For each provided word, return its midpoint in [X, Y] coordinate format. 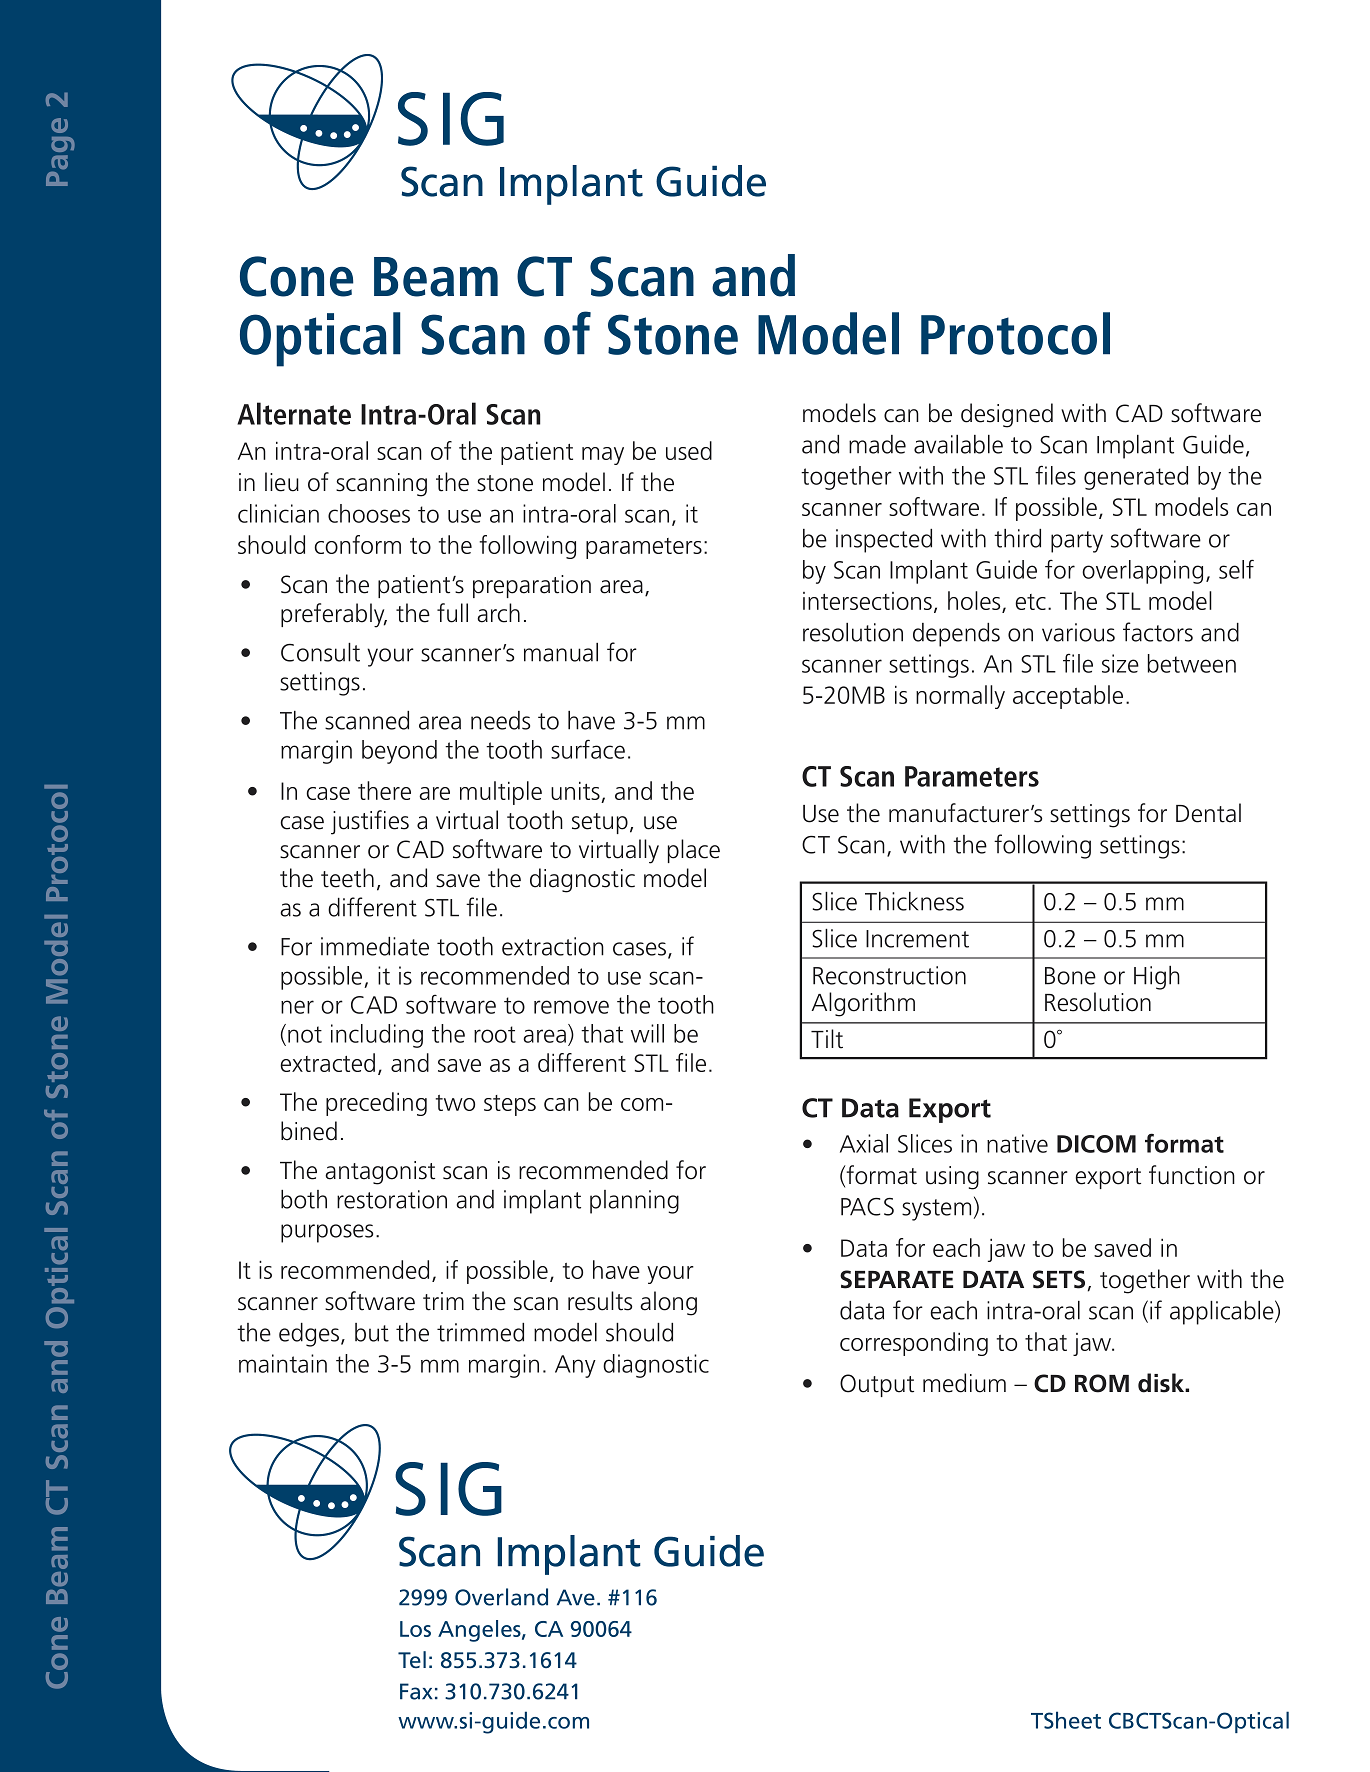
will [647, 1033]
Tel [412, 1660]
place [694, 851]
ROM [1102, 1383]
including [377, 1036]
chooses [369, 513]
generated [1136, 478]
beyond [399, 752]
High [1157, 978]
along [668, 1303]
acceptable [1068, 697]
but [372, 1332]
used [689, 450]
